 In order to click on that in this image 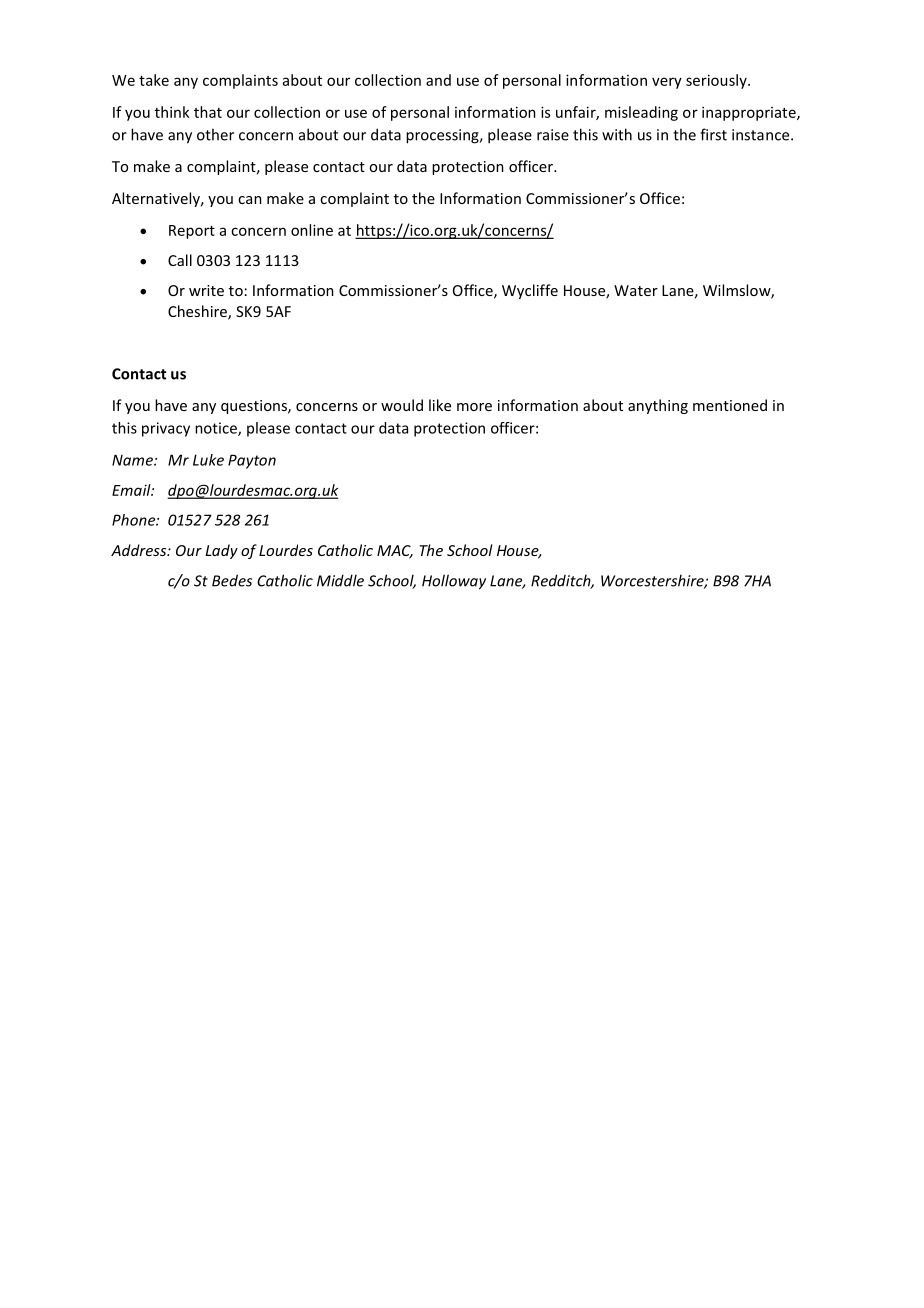, I will do `click(208, 112)`.
